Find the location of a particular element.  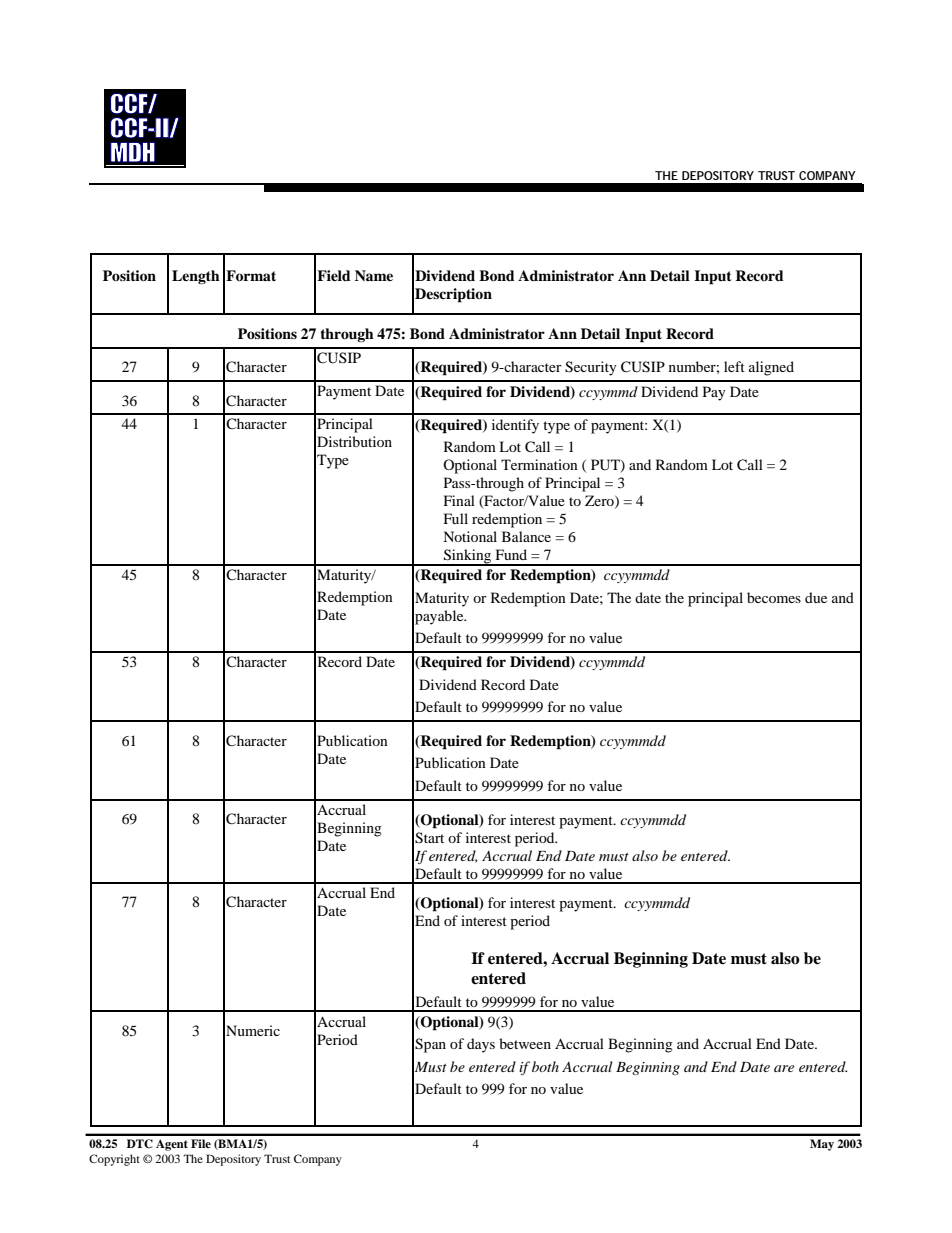

both is located at coordinates (545, 1066).
